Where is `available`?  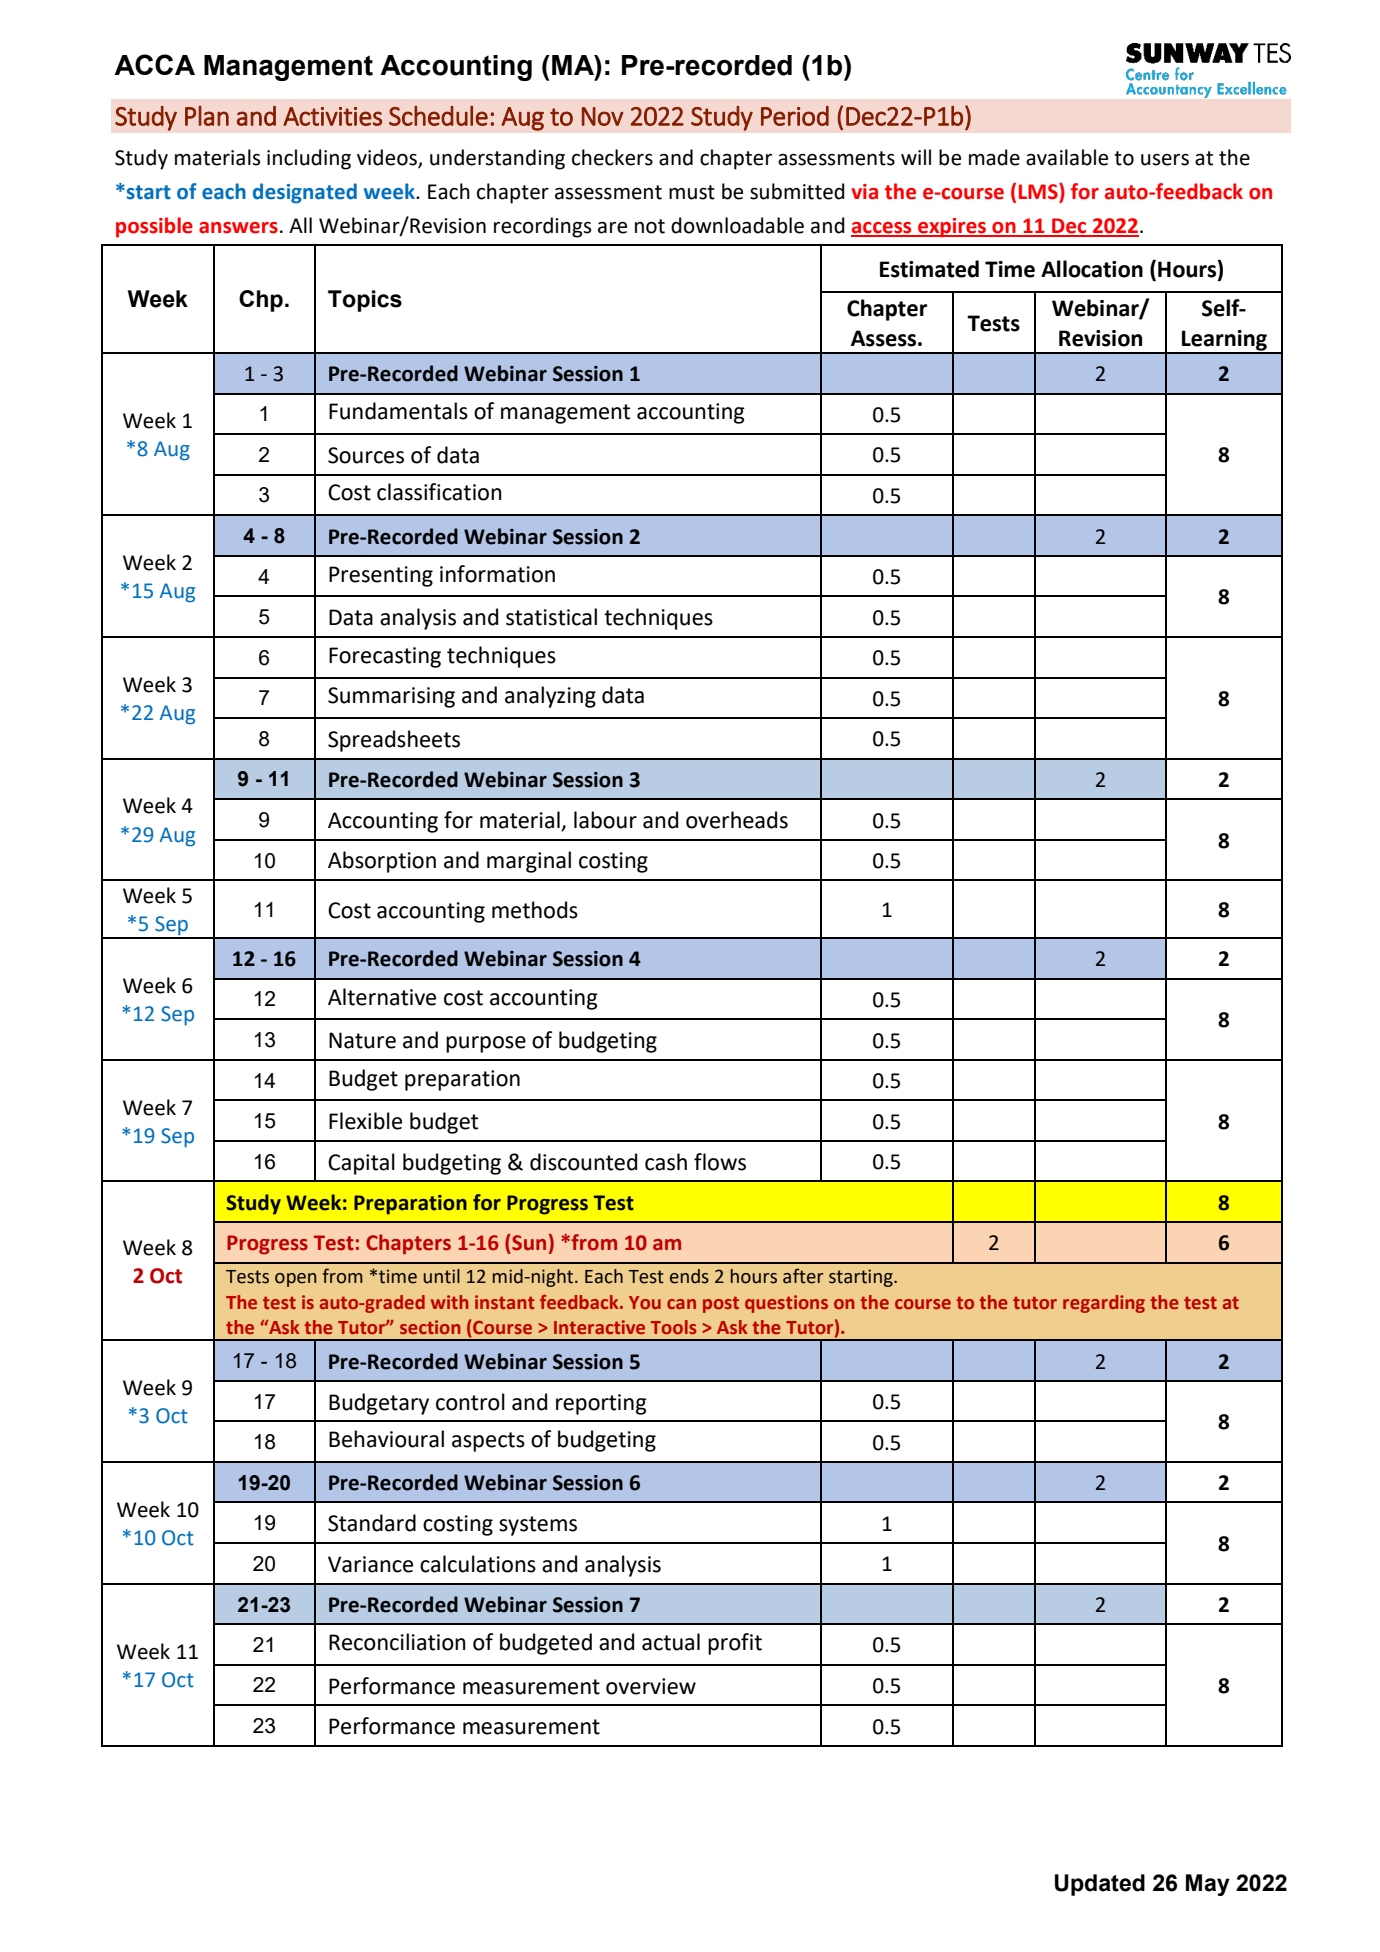
available is located at coordinates (1067, 157).
